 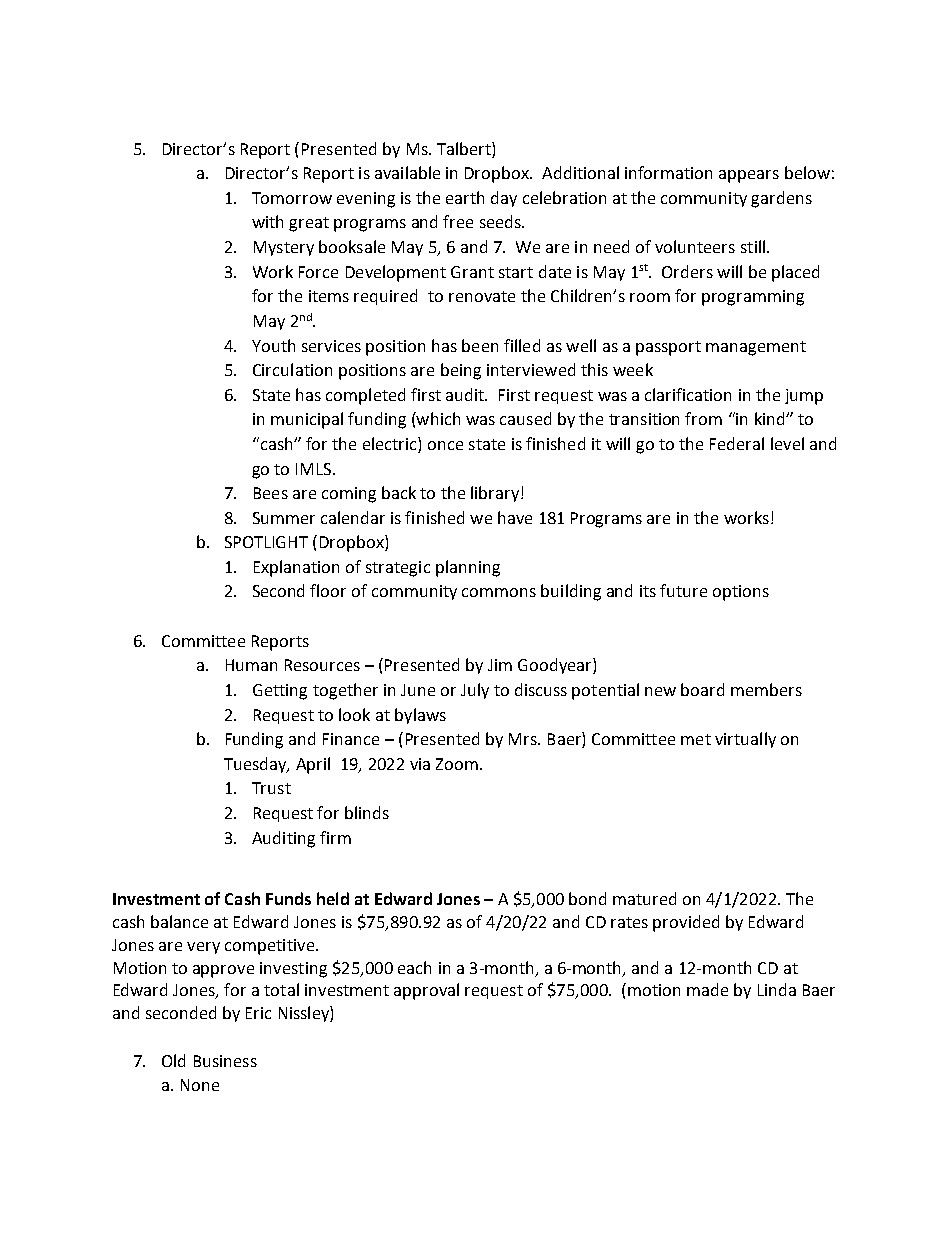 What do you see at coordinates (749, 176) in the page?
I see `appears` at bounding box center [749, 176].
